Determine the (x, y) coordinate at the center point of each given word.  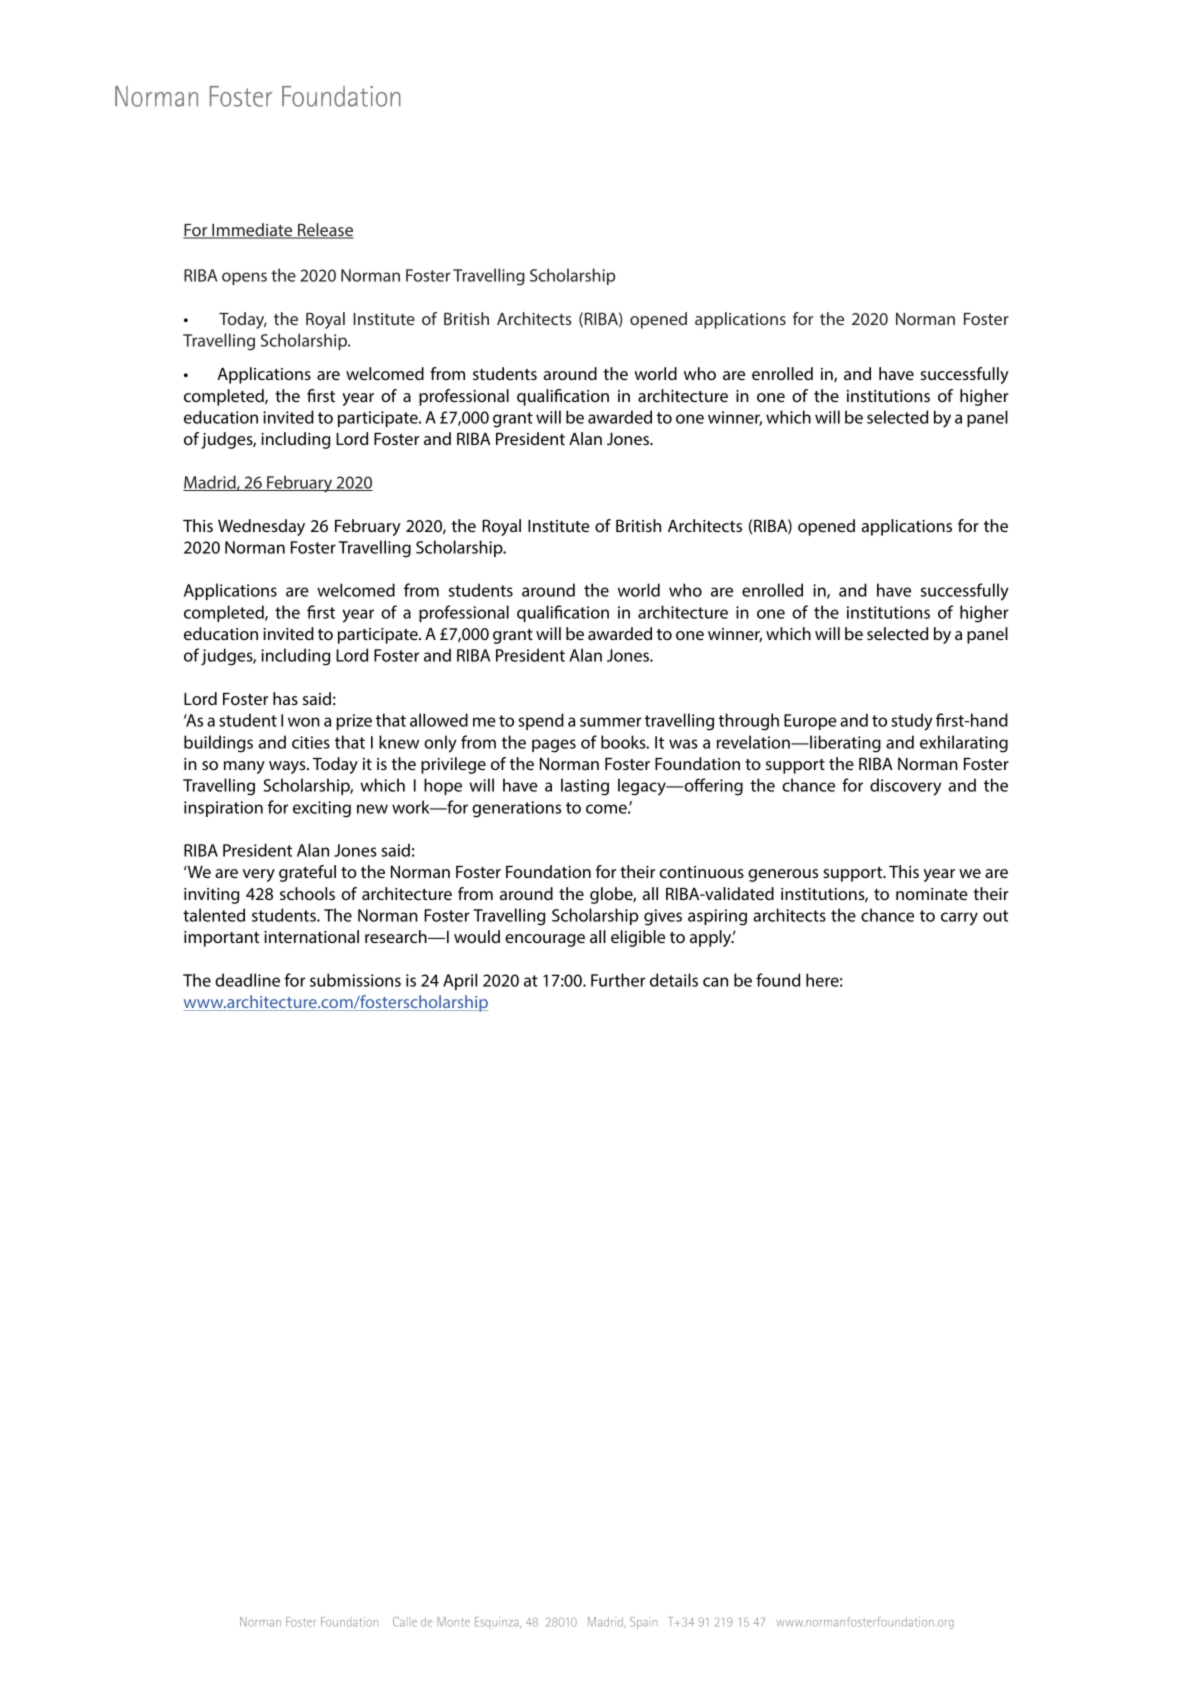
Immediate (252, 231)
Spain (643, 1623)
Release (325, 231)
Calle (405, 1622)
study (912, 722)
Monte (453, 1622)
